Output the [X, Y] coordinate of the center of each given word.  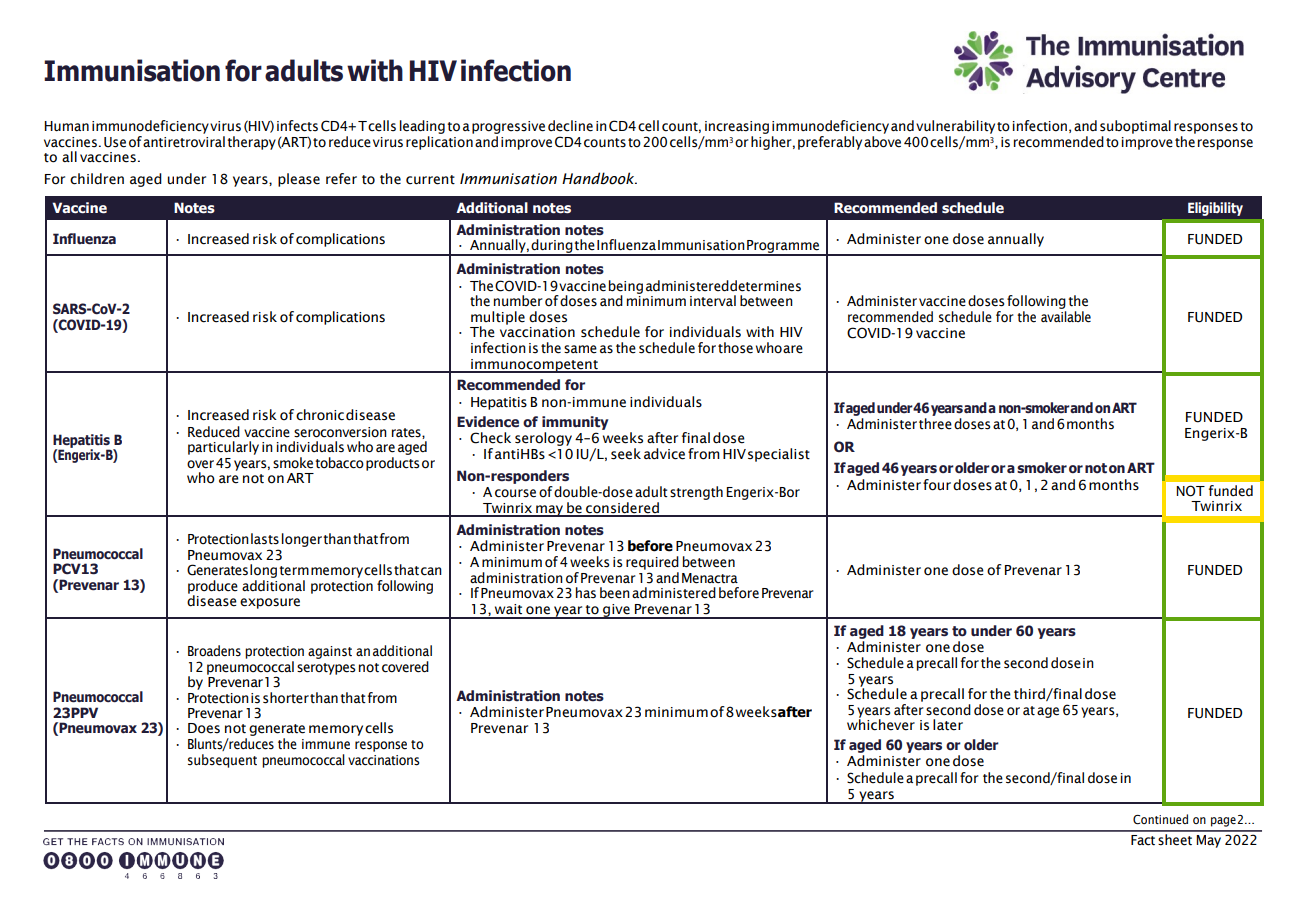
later [948, 725]
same [580, 349]
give [616, 611]
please [299, 180]
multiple [498, 319]
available [1066, 317]
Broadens [214, 651]
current [430, 180]
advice [664, 454]
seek [626, 454]
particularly [223, 448]
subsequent [222, 761]
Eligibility [1215, 209]
